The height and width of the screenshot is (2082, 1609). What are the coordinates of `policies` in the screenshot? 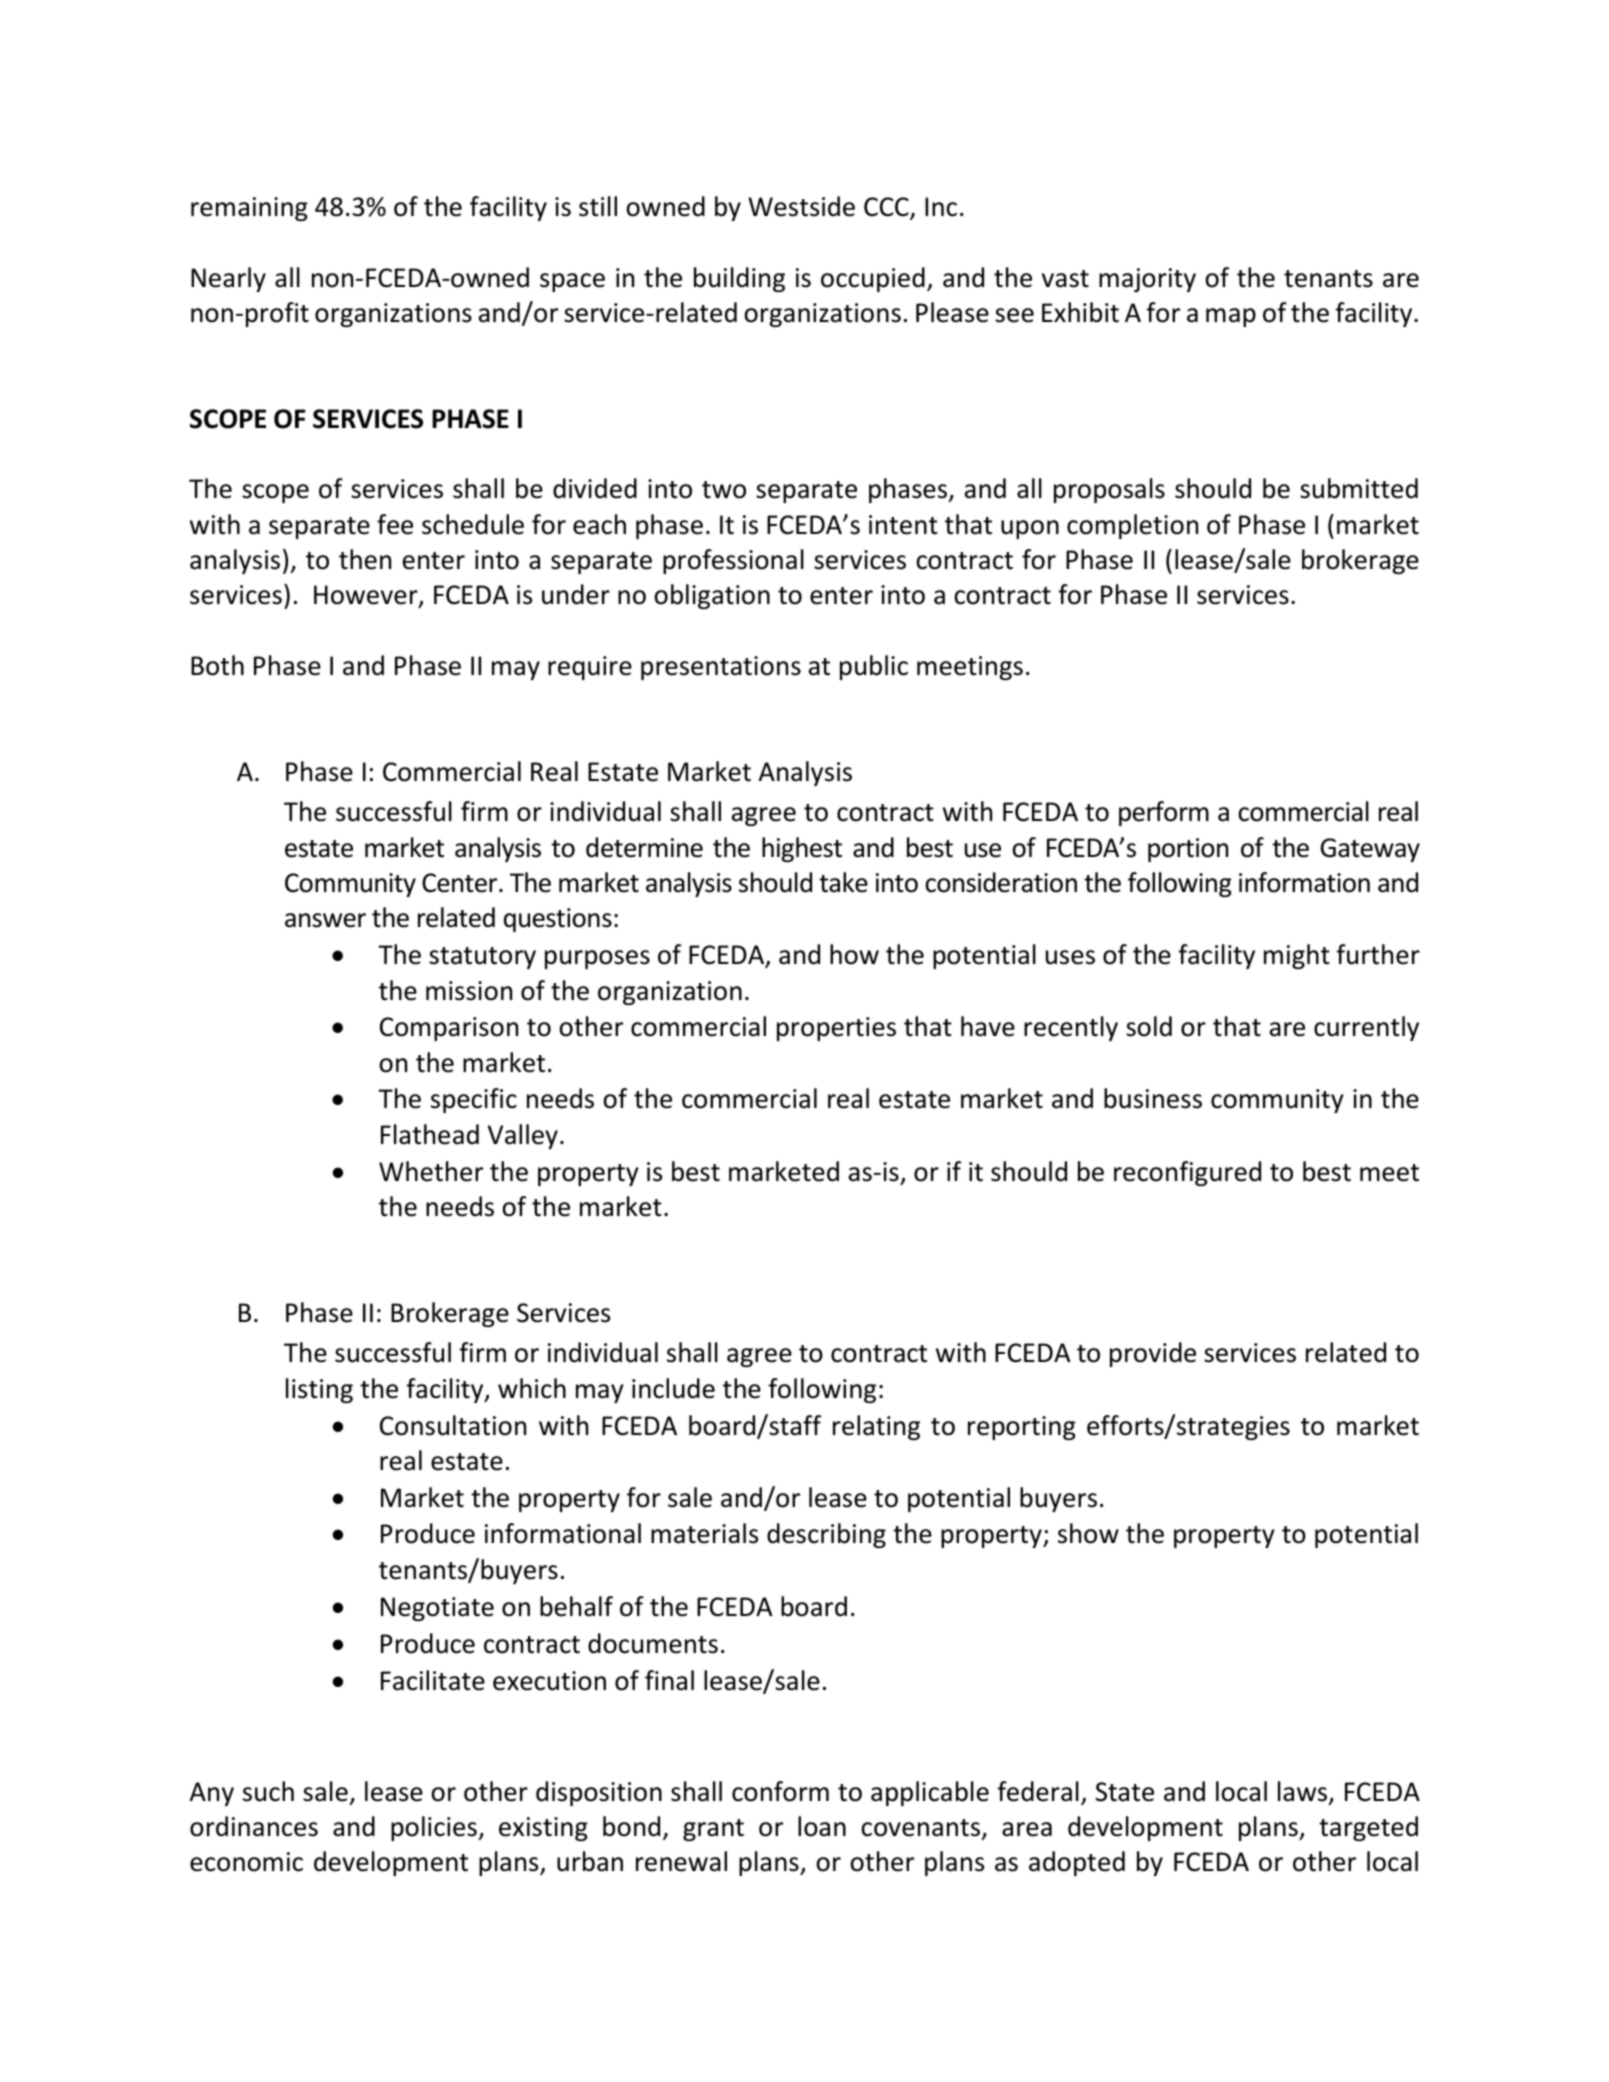 It's located at (435, 1828).
